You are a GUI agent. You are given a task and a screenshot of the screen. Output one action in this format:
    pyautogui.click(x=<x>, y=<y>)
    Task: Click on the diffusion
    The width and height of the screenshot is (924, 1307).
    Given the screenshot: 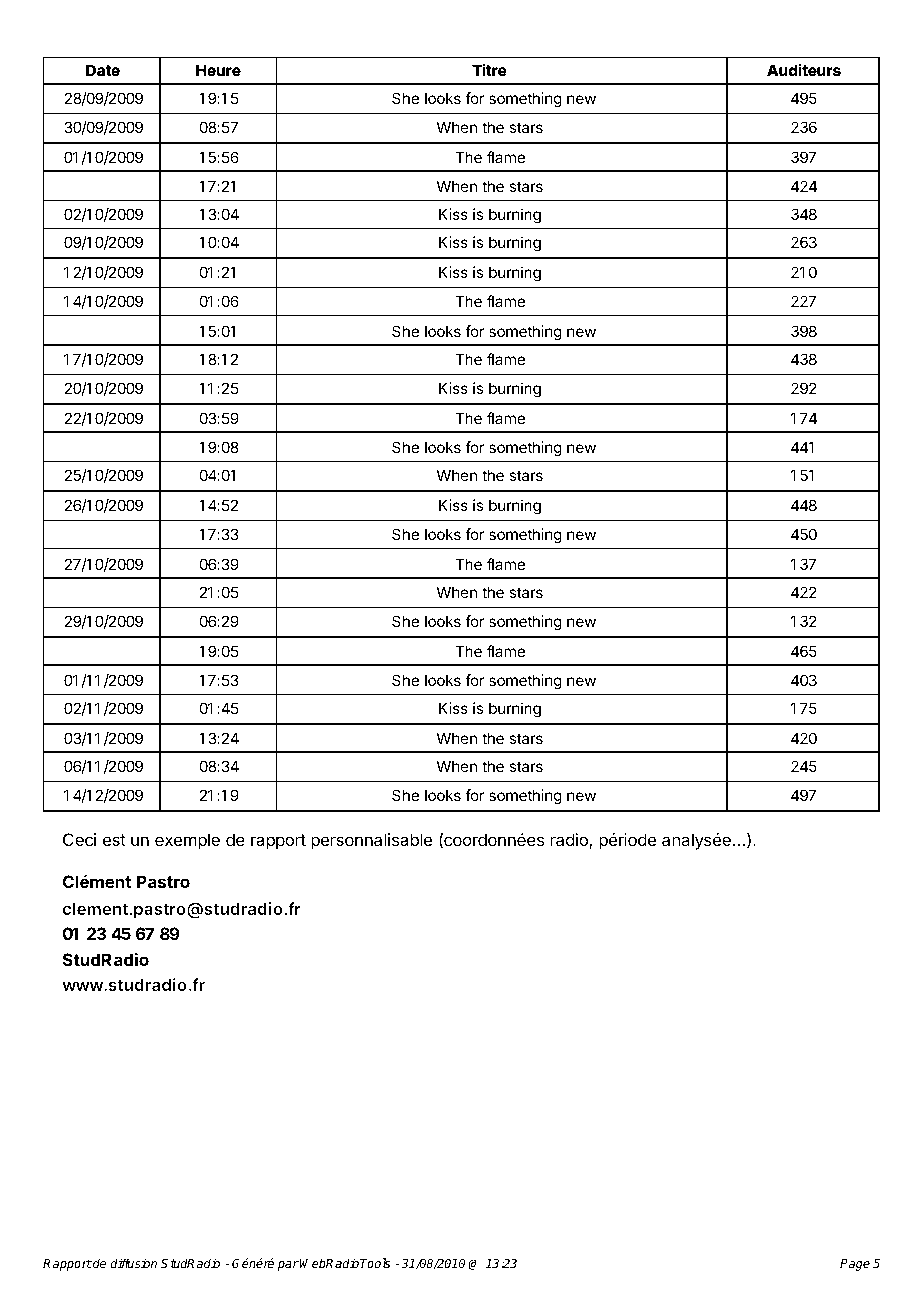 What is the action you would take?
    pyautogui.click(x=133, y=1263)
